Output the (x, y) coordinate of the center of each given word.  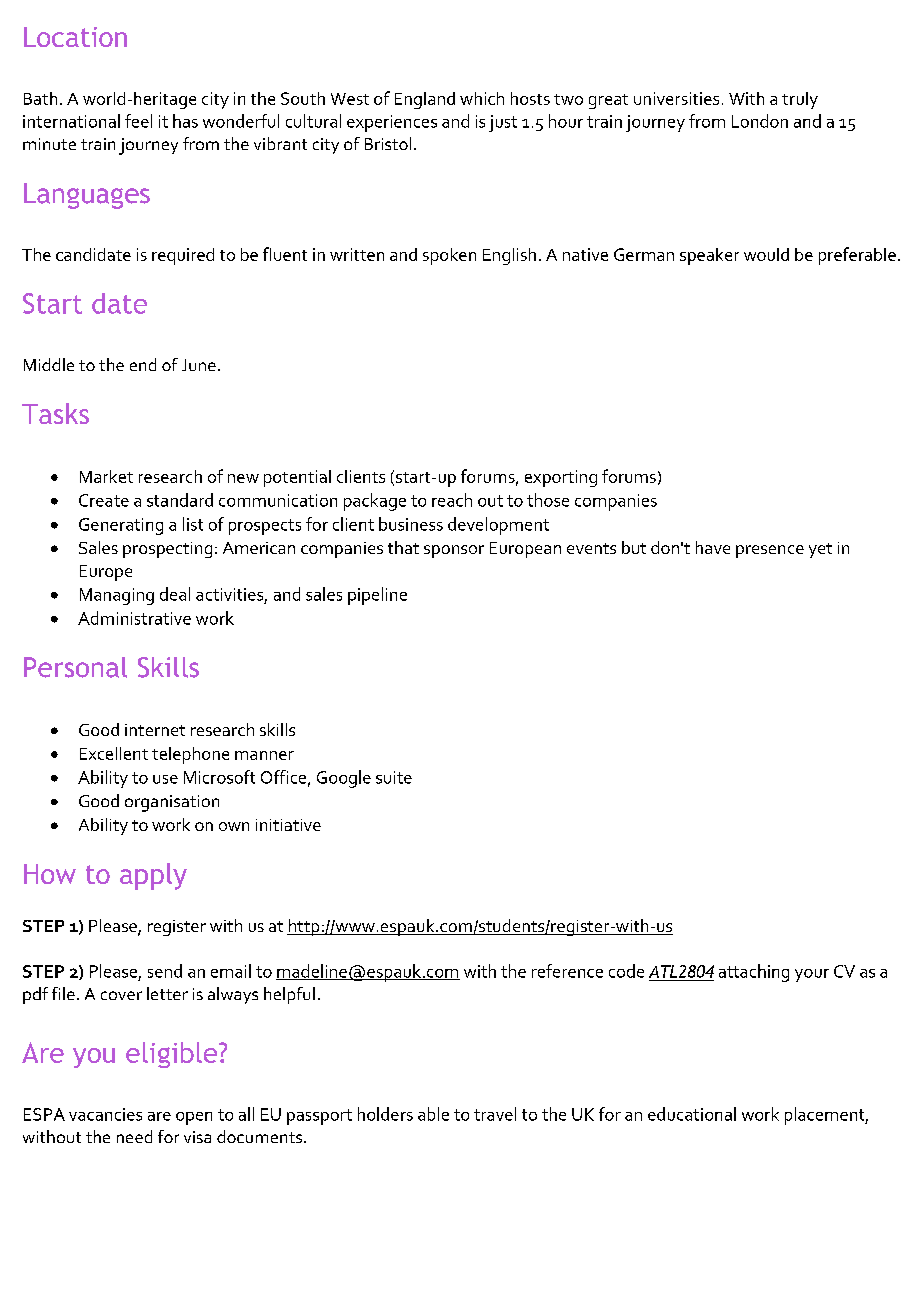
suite (394, 777)
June (199, 365)
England (425, 100)
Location (75, 37)
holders (385, 1114)
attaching (754, 973)
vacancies (105, 1114)
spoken (449, 256)
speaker (709, 256)
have (713, 547)
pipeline (377, 596)
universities (676, 98)
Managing (117, 596)
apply (153, 876)
